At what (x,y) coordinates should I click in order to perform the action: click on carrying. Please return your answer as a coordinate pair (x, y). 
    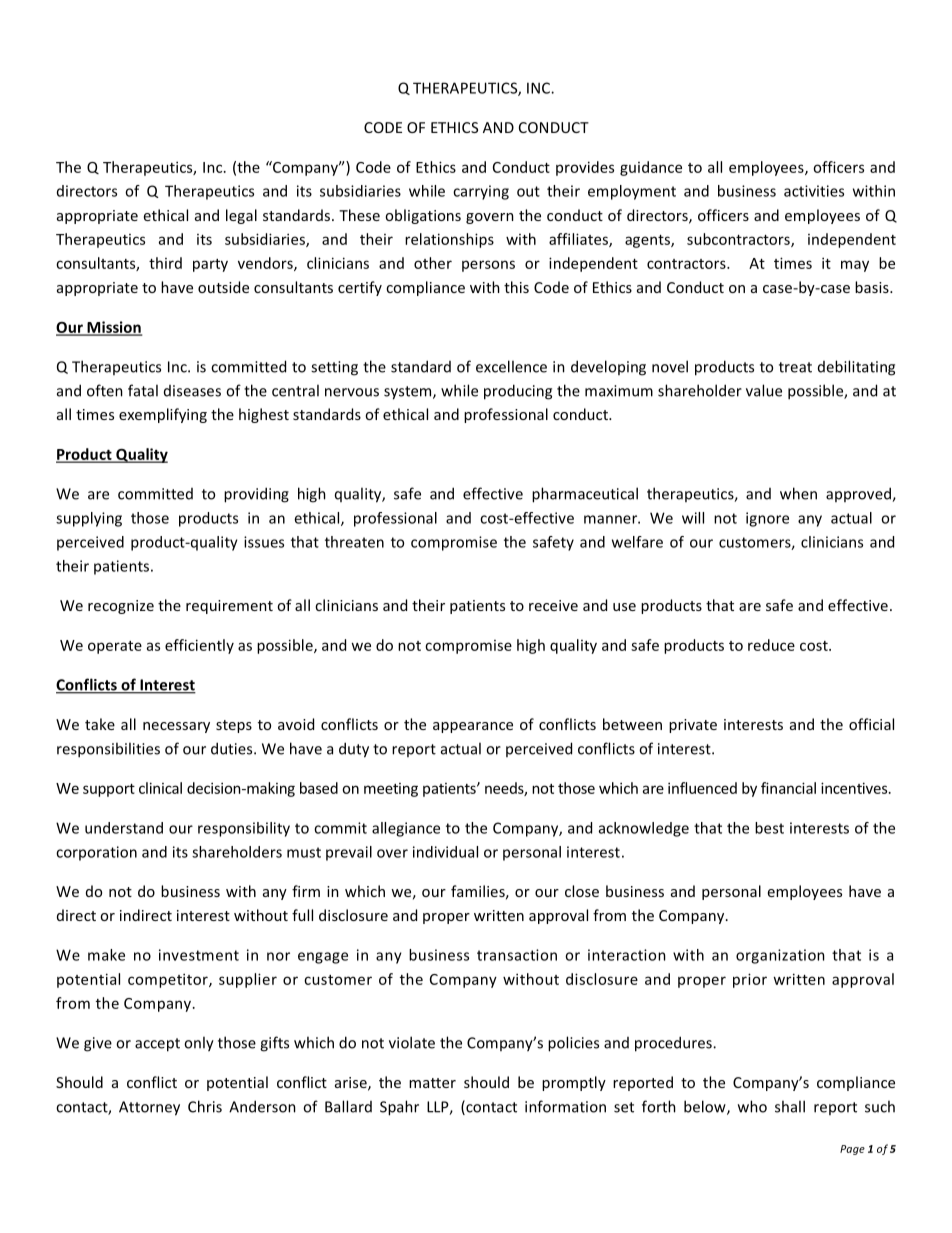
    Looking at the image, I should click on (481, 192).
